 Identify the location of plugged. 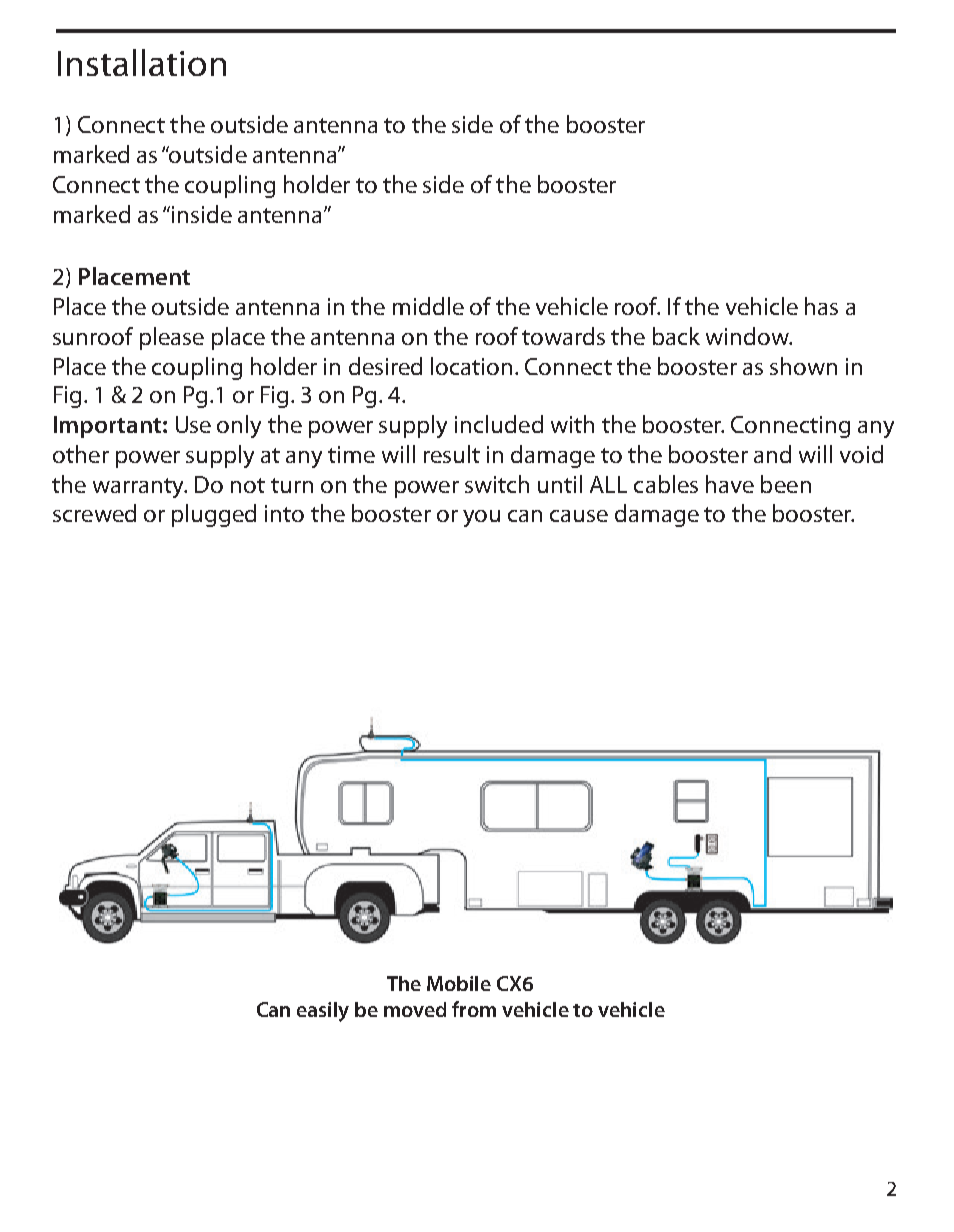
(214, 515).
